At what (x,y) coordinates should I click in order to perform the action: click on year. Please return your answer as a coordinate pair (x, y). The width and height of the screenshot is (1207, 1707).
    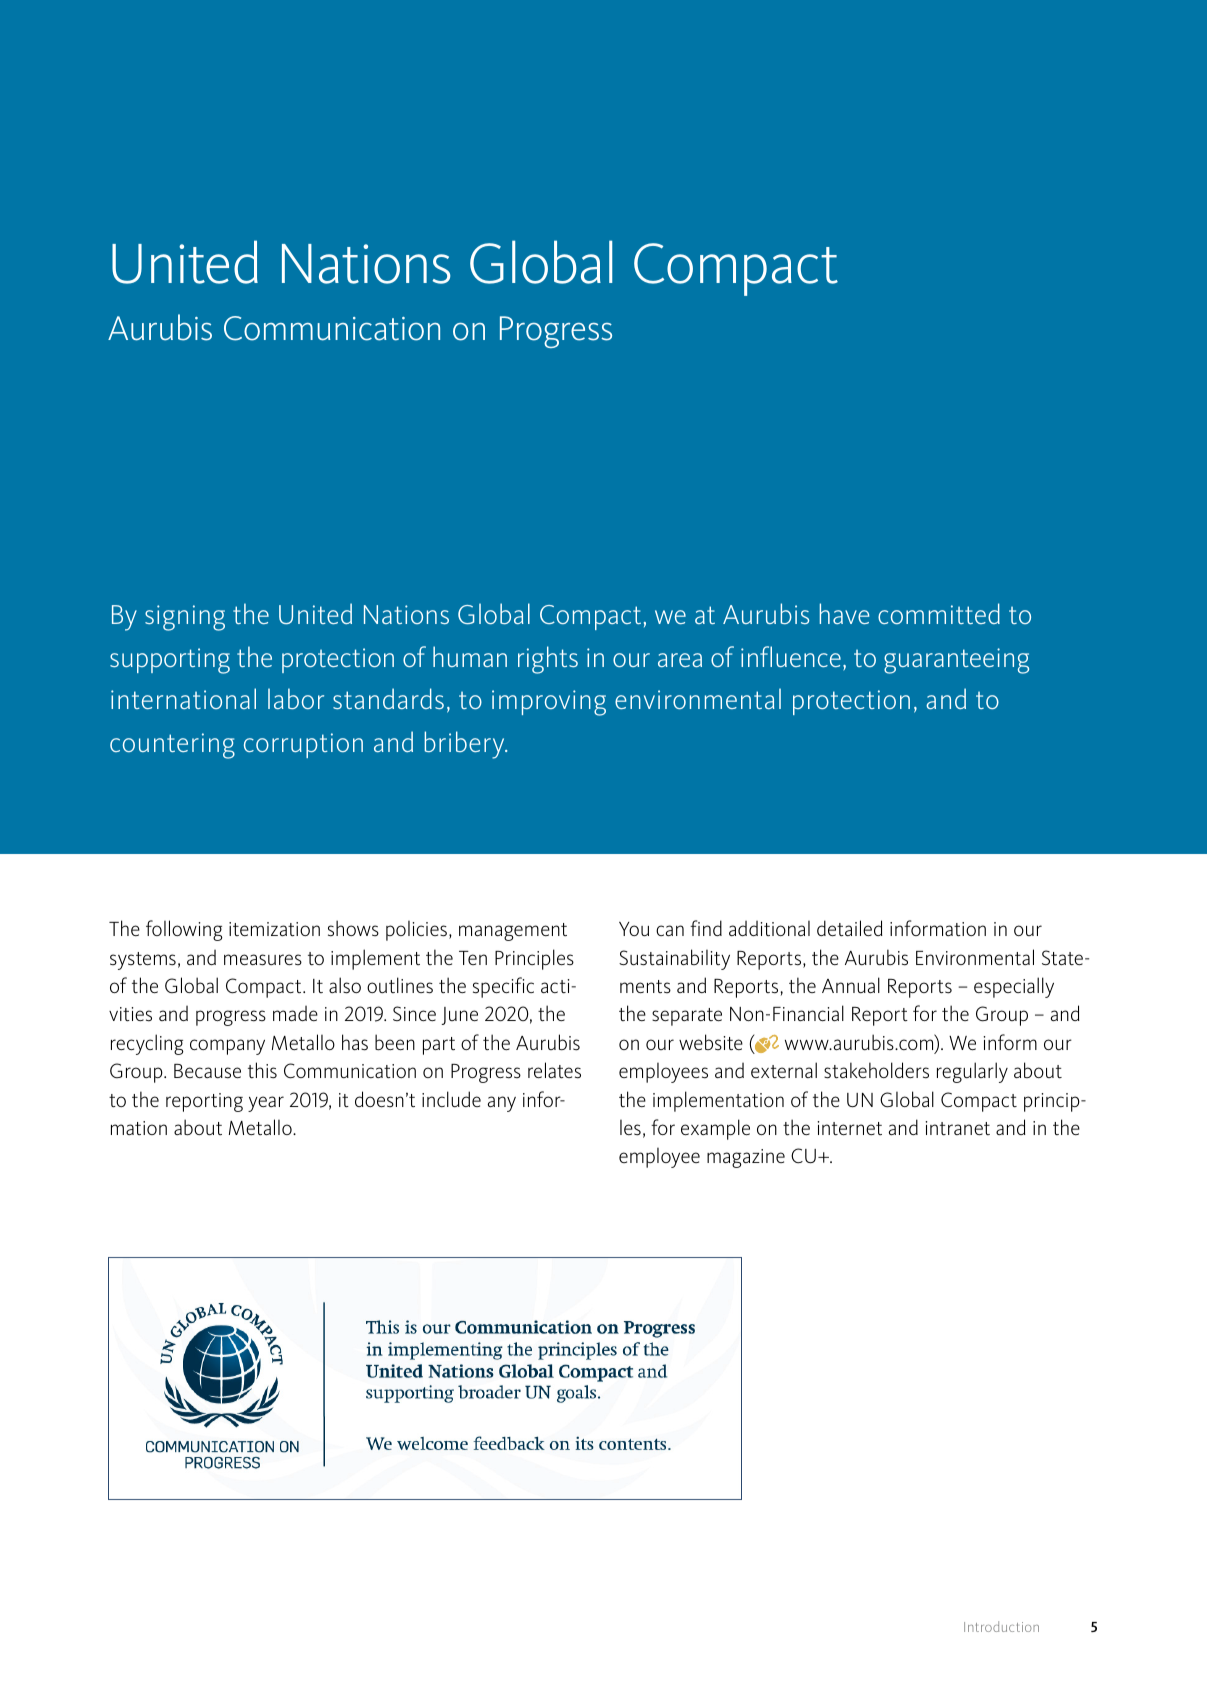
    Looking at the image, I should click on (266, 1104).
